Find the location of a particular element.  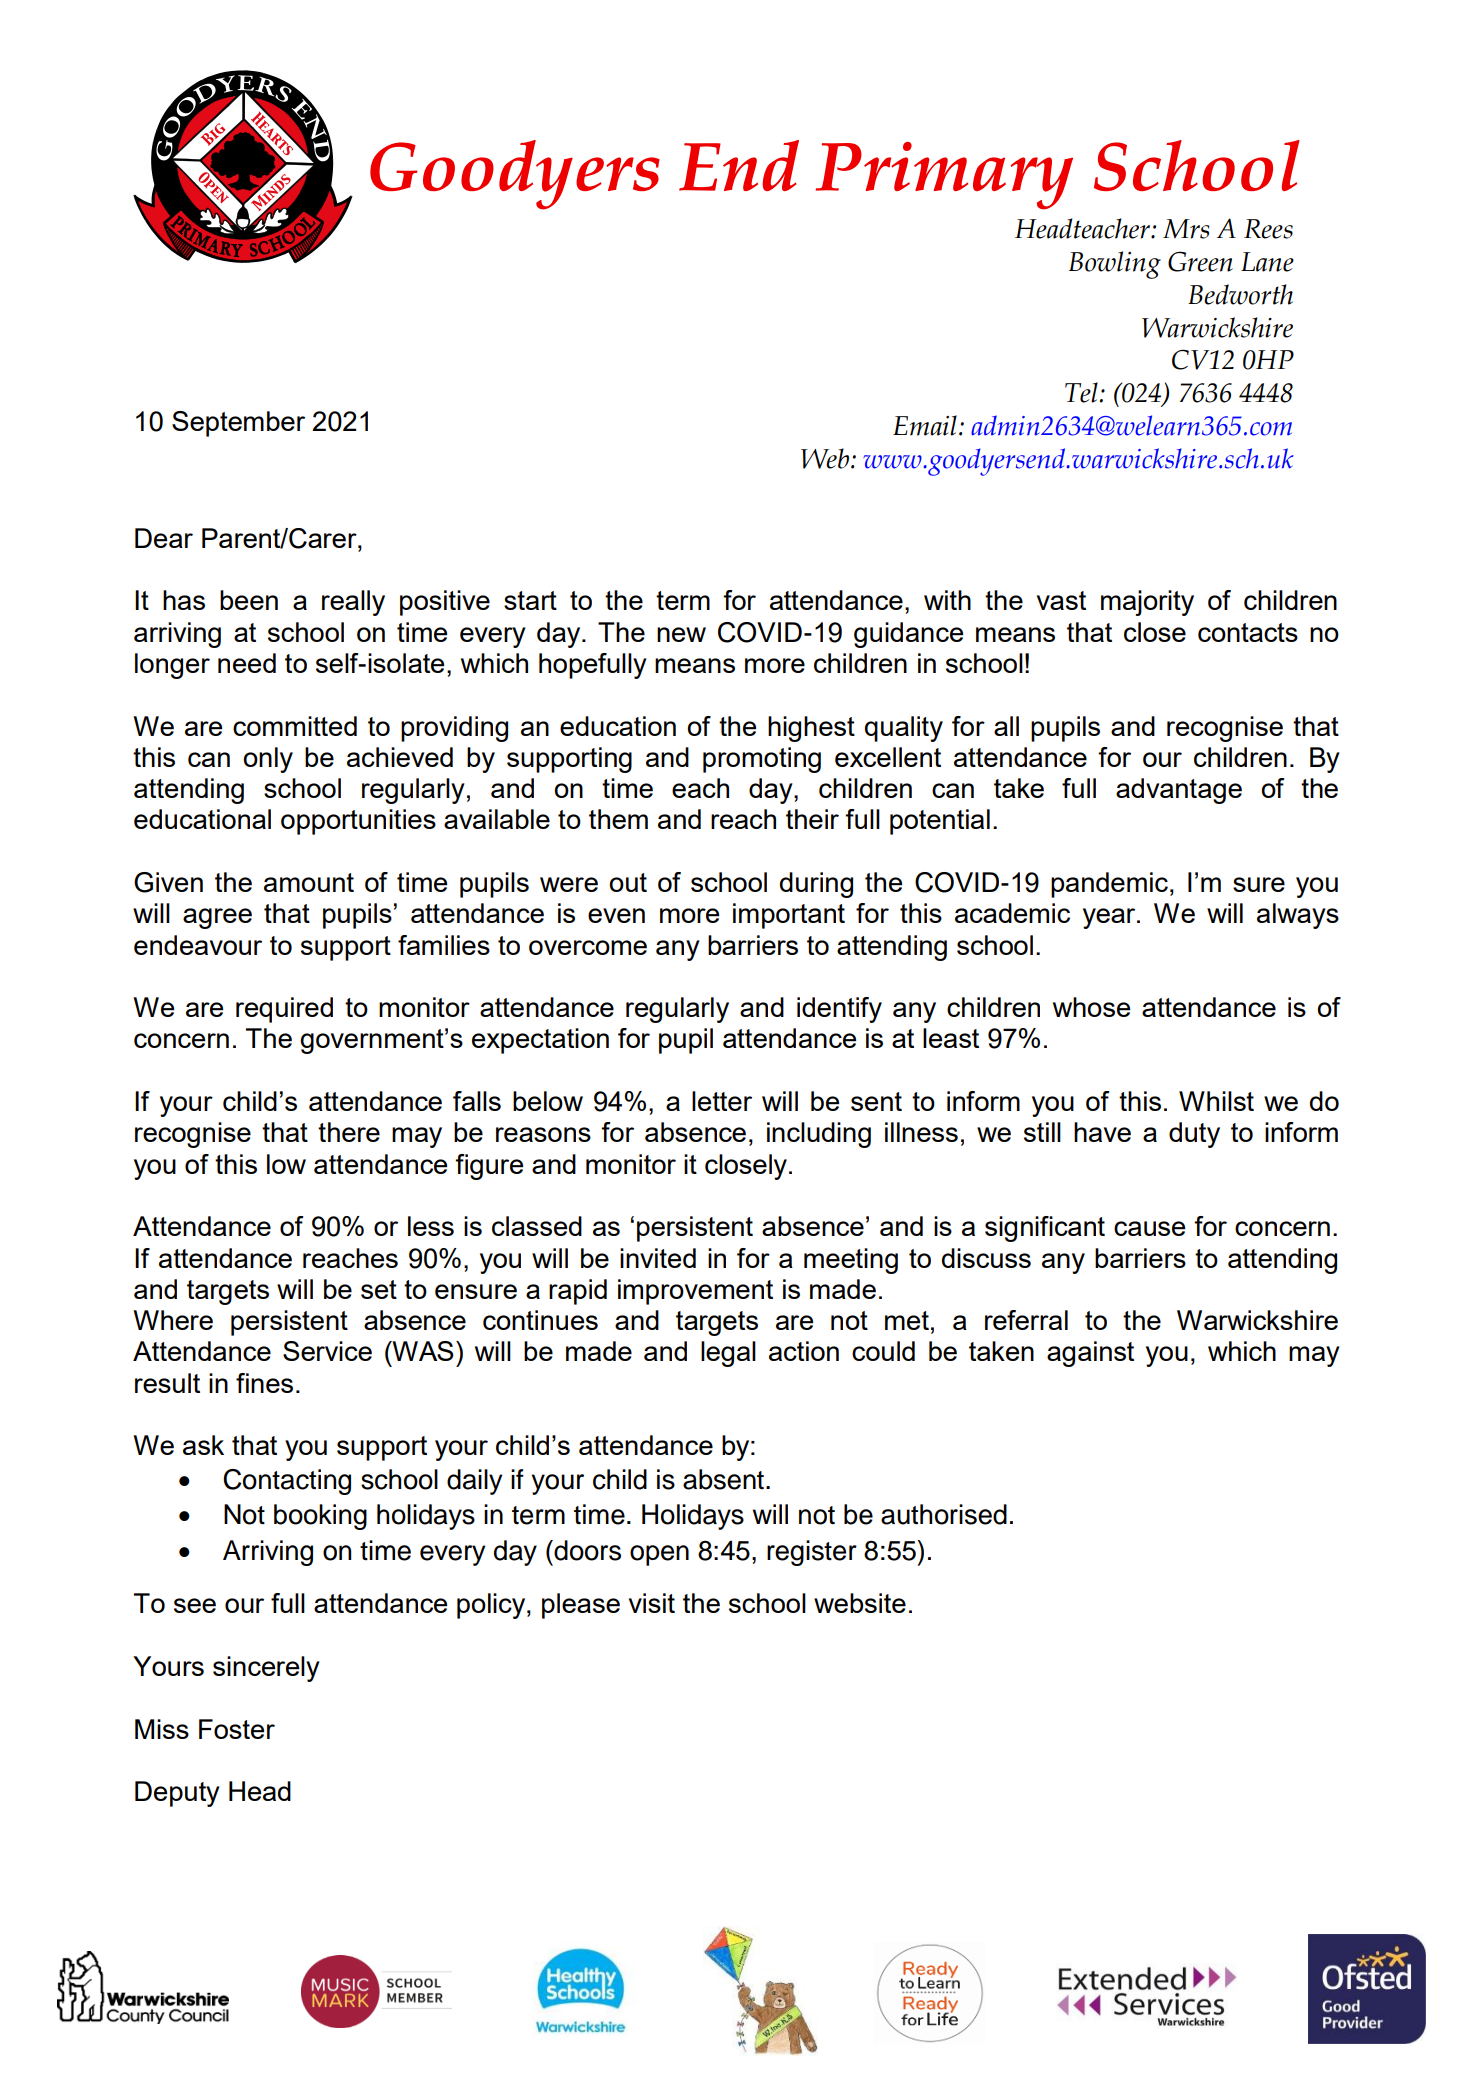

Mrs is located at coordinates (1186, 229).
